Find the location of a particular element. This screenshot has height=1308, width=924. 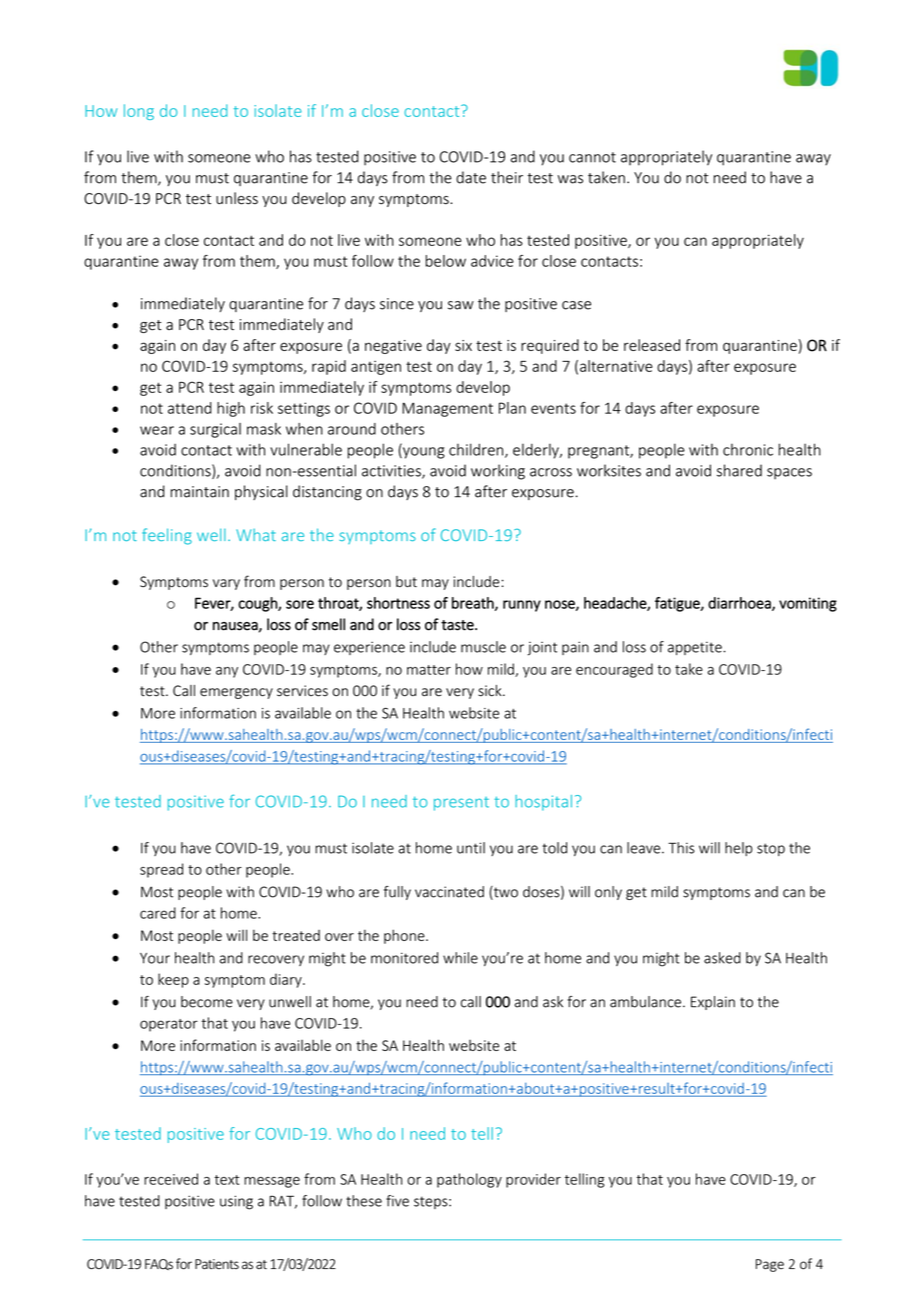

pathology is located at coordinates (469, 1180).
